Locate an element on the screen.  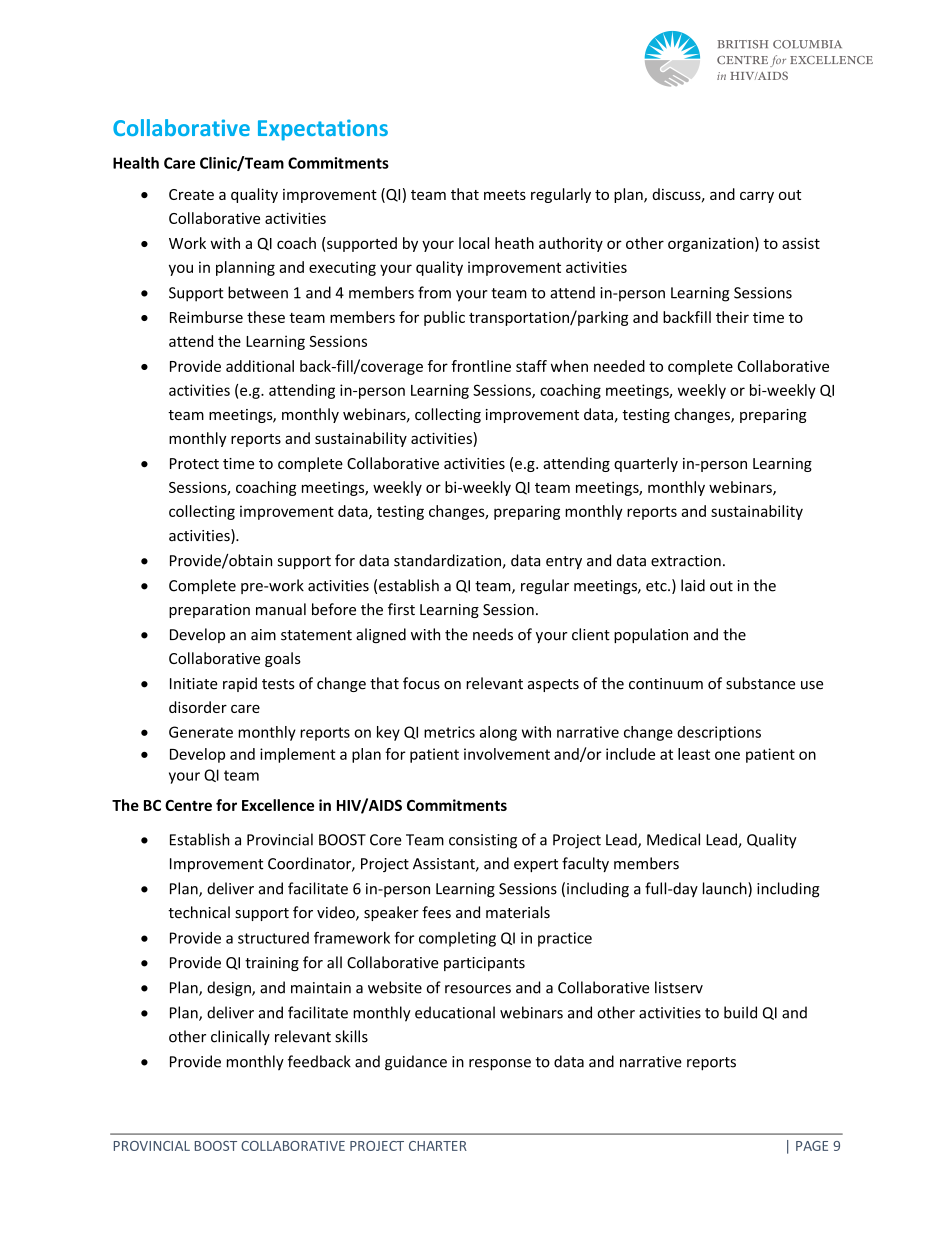
meets is located at coordinates (505, 195).
